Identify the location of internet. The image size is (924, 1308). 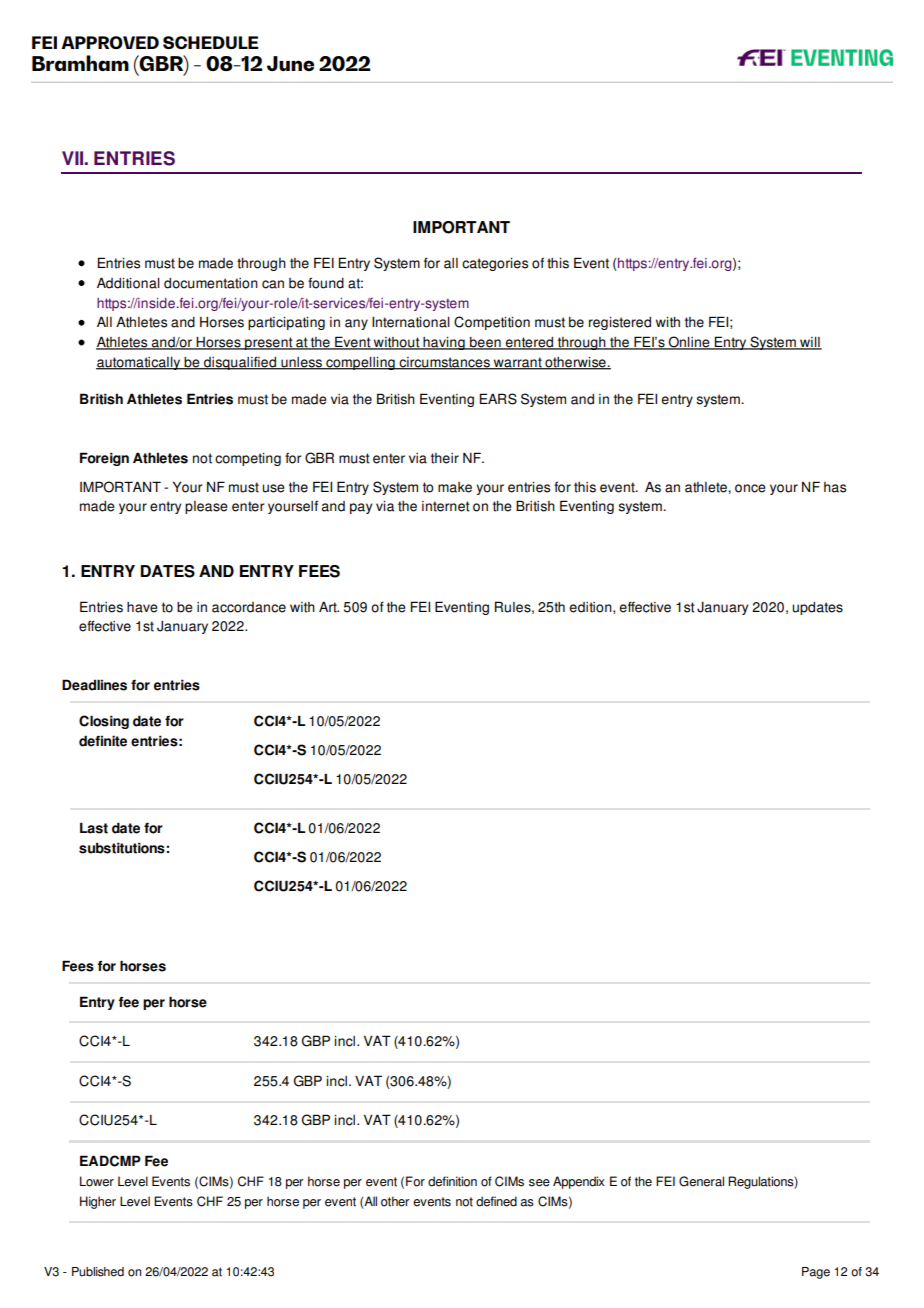
(446, 506).
